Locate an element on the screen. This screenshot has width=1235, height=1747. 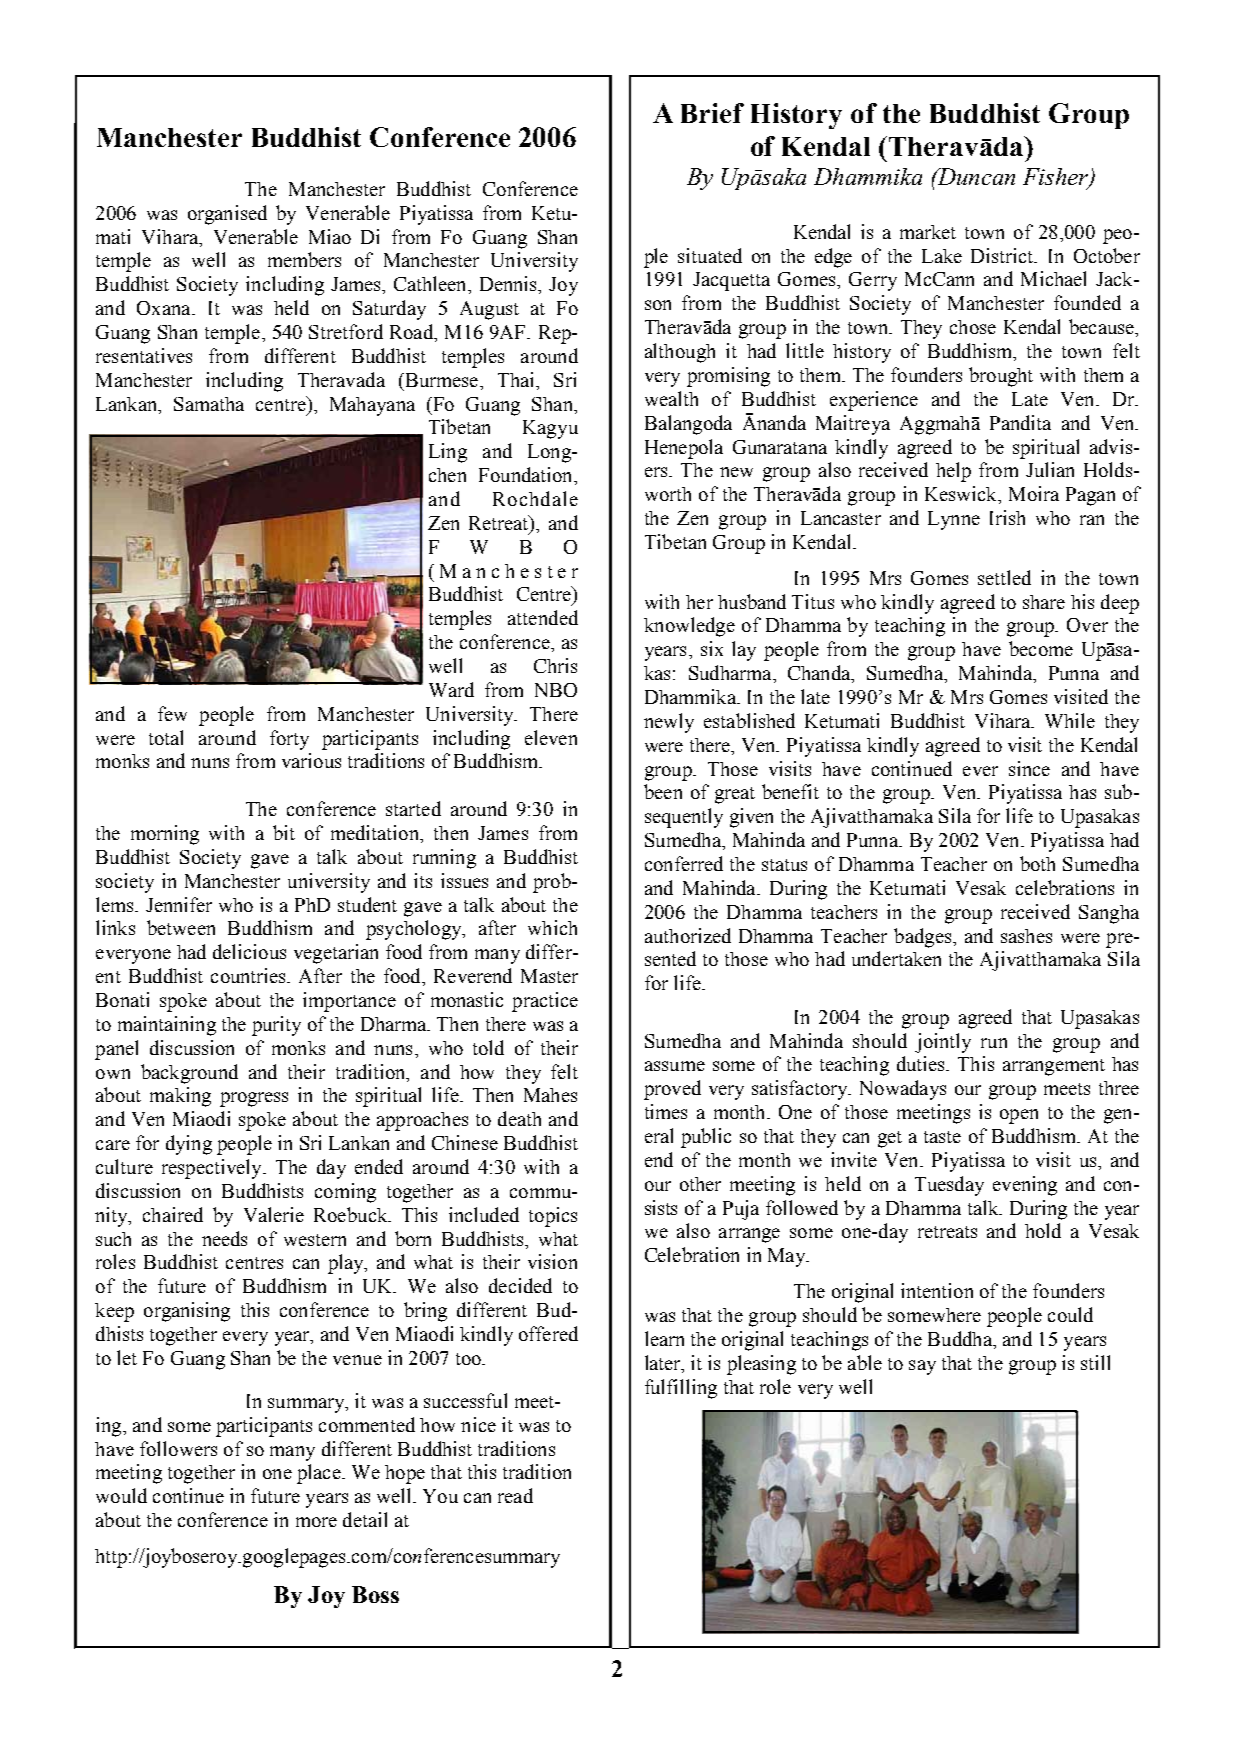
Brief is located at coordinates (712, 113).
